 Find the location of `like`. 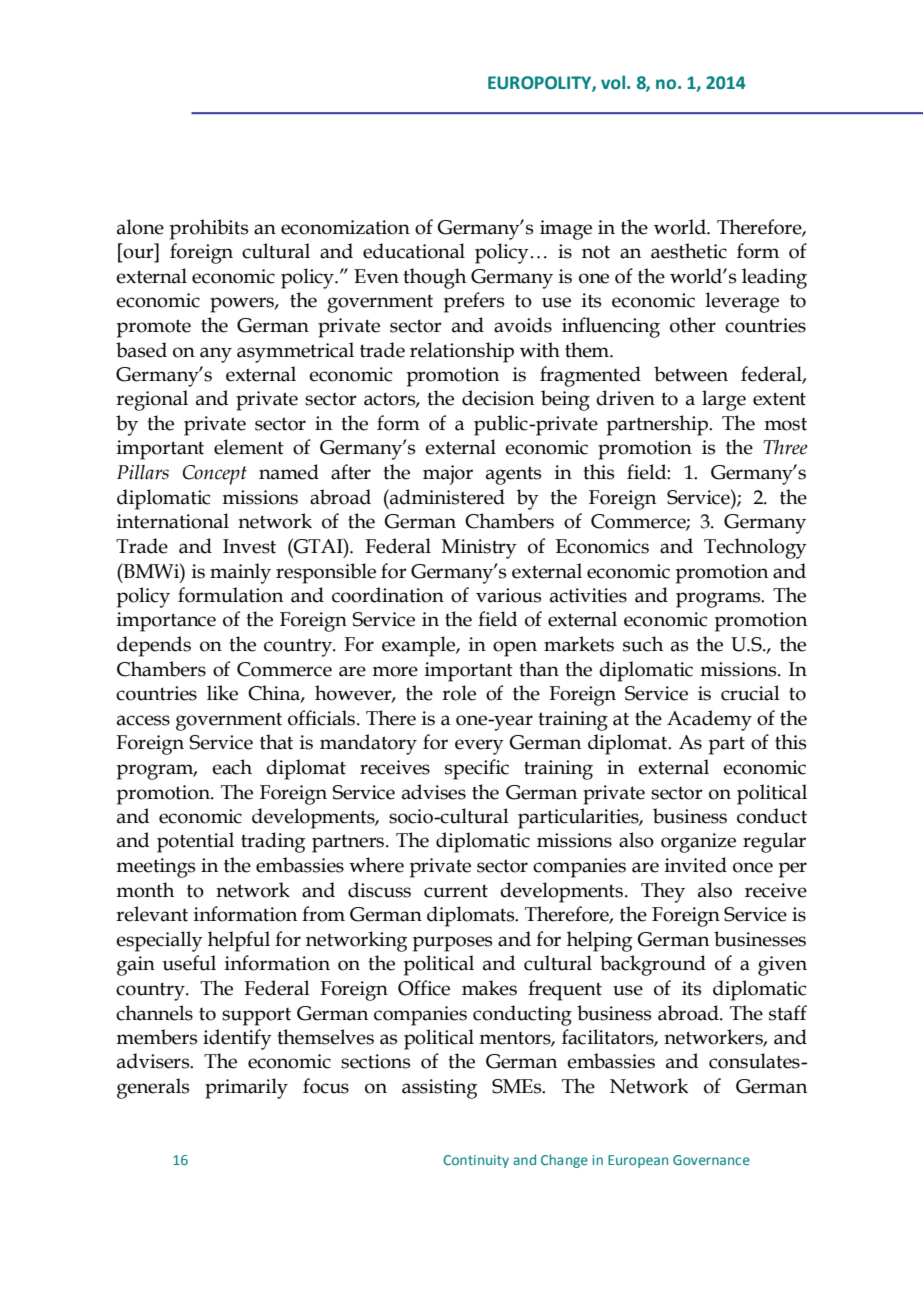

like is located at coordinates (222, 693).
